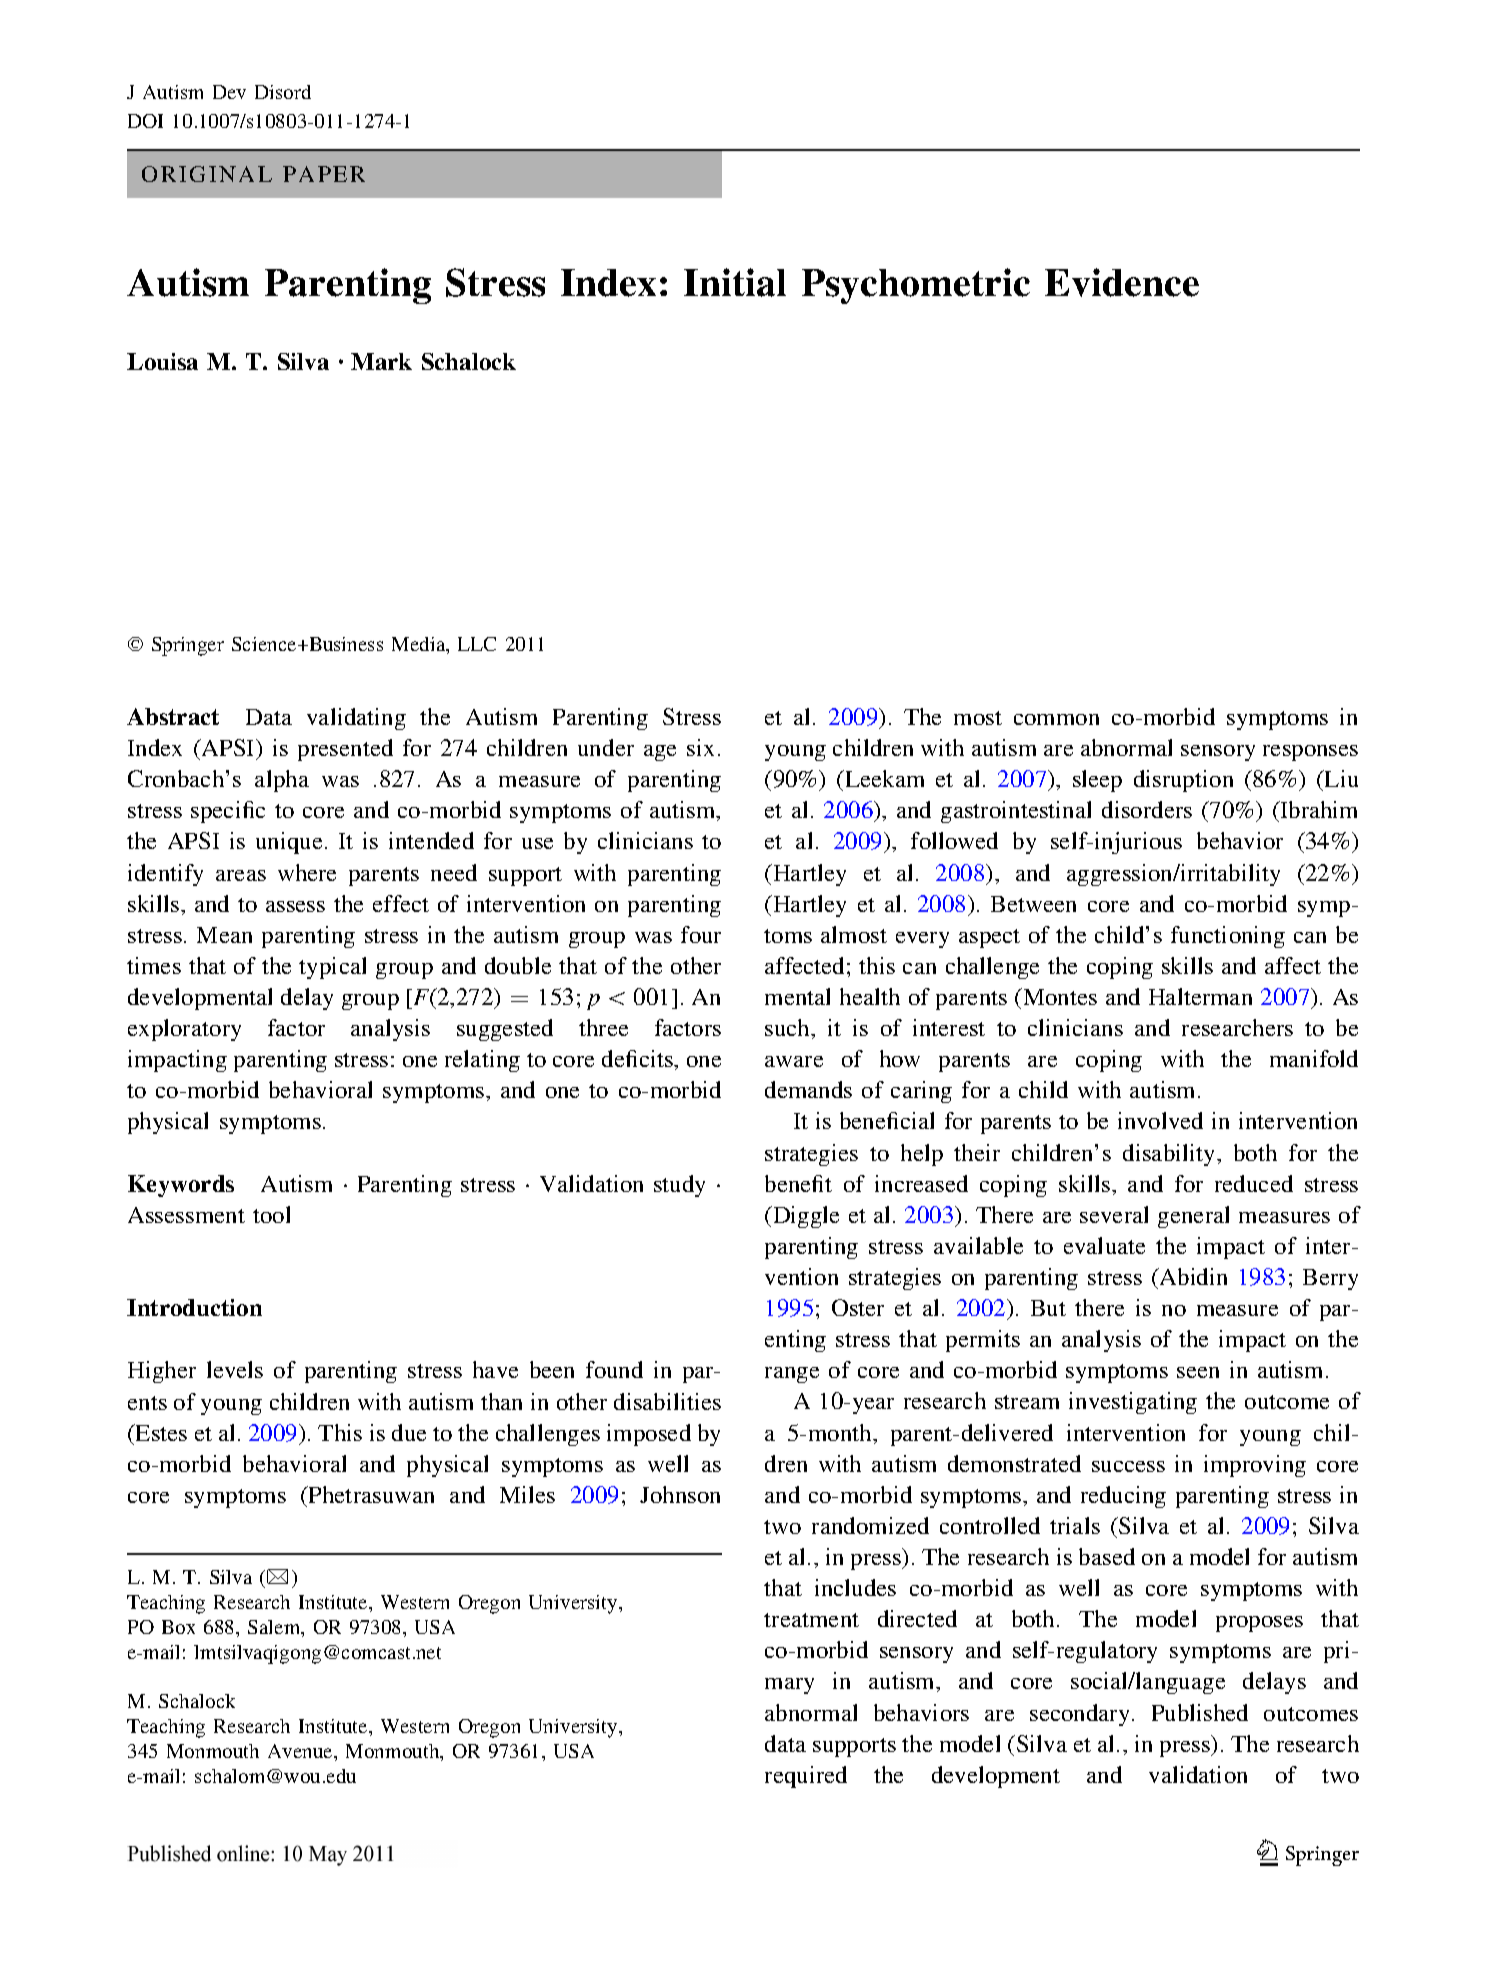 The image size is (1487, 1976). I want to click on levels, so click(235, 1369).
